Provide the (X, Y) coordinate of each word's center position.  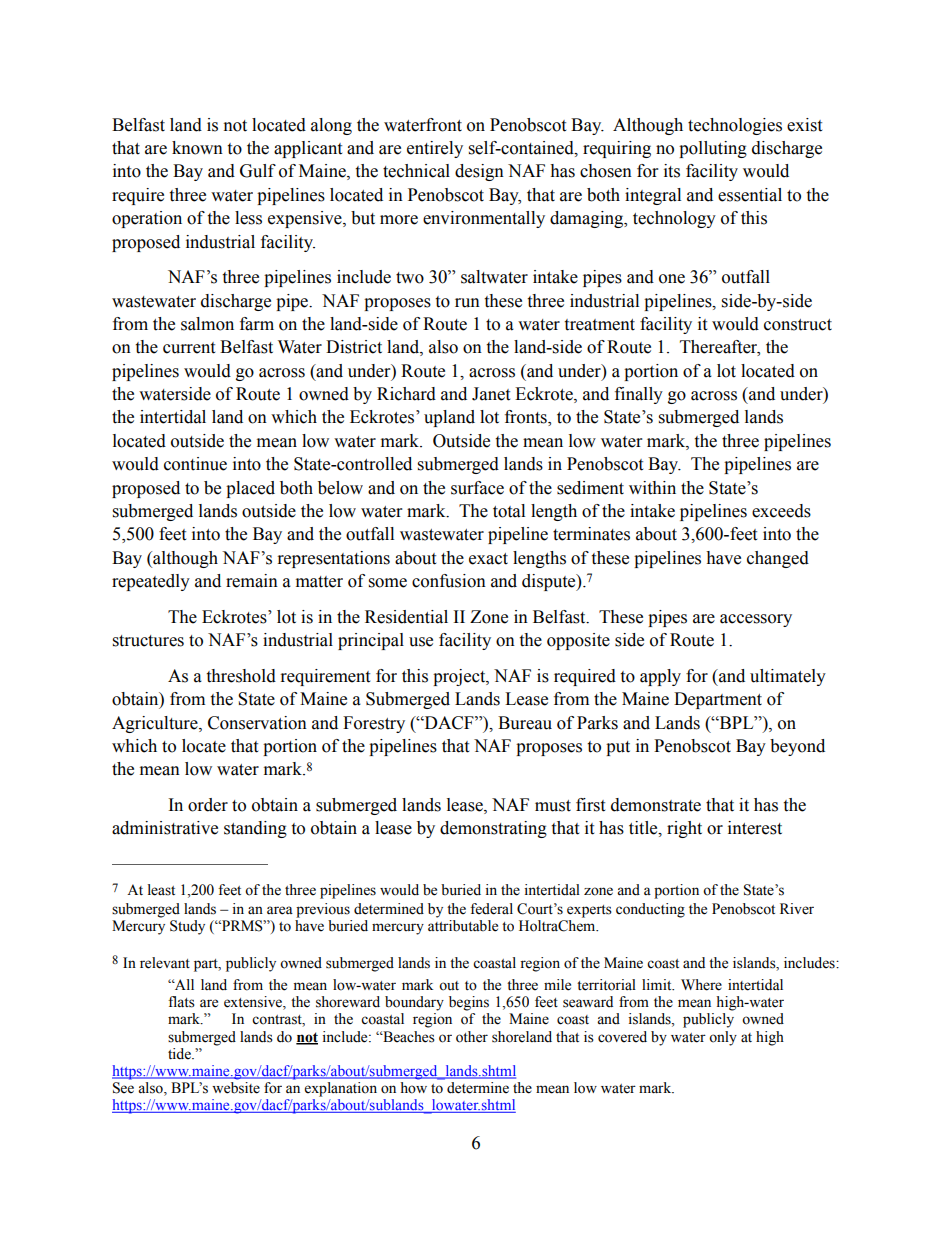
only (723, 1038)
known (197, 148)
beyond (797, 747)
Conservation (257, 723)
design (479, 172)
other (472, 1037)
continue (195, 464)
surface (477, 488)
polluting (713, 149)
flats (181, 1002)
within (652, 488)
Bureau (525, 723)
